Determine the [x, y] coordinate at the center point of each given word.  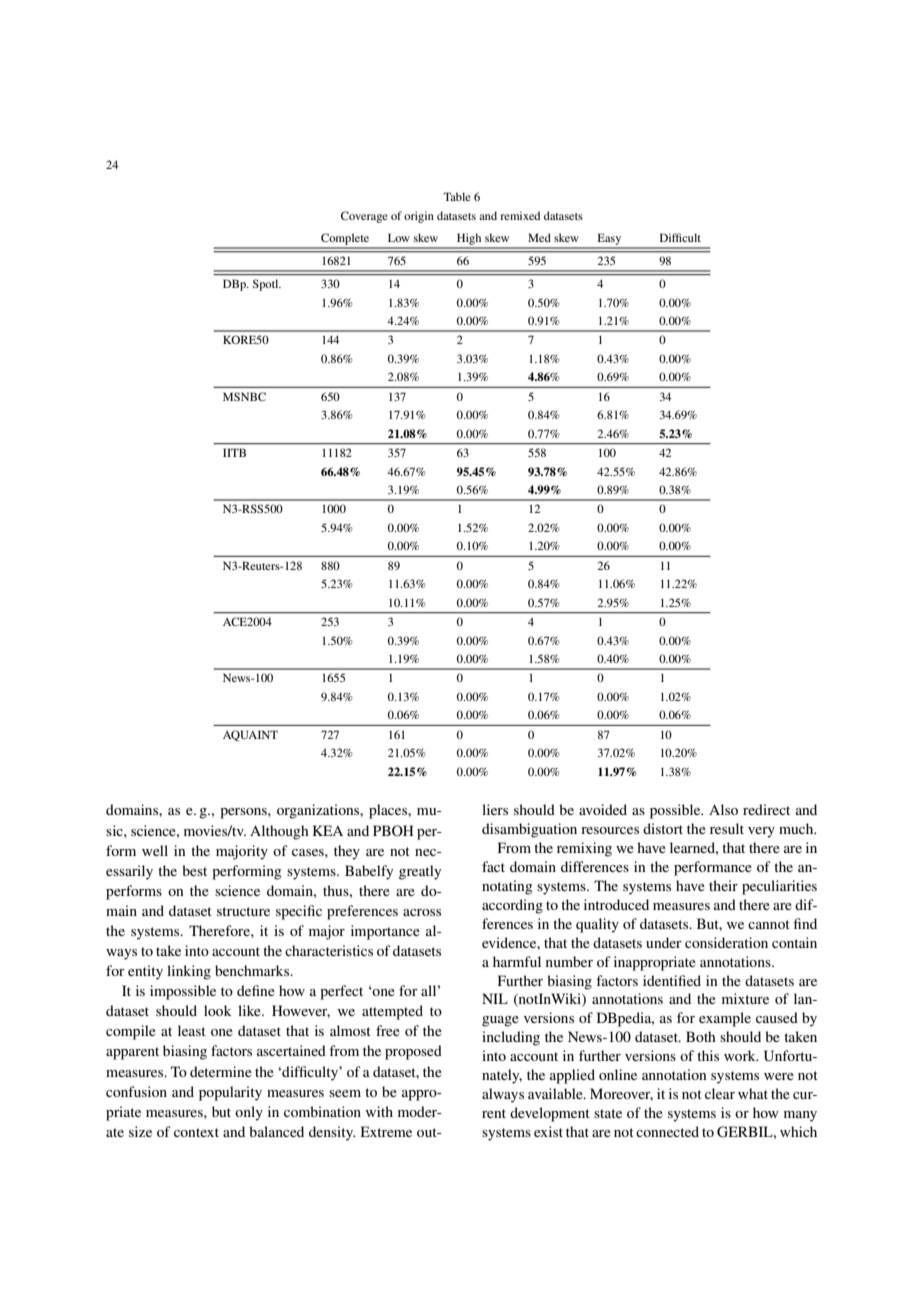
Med [539, 237]
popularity [230, 1093]
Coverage [364, 217]
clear [720, 1093]
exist [548, 1131]
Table [457, 196]
